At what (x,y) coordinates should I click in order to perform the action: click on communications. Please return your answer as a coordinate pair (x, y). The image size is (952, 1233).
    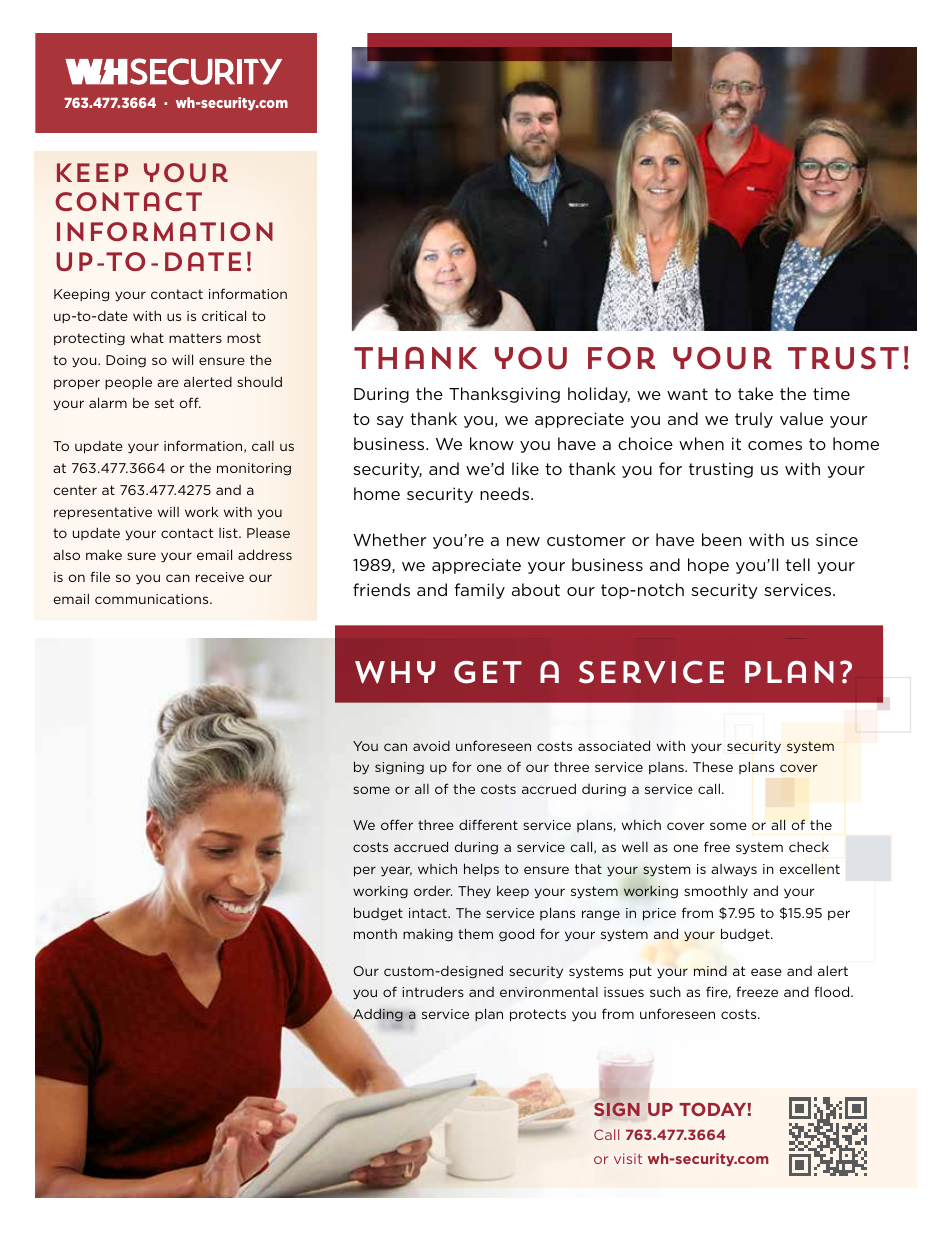
    Looking at the image, I should click on (153, 599).
